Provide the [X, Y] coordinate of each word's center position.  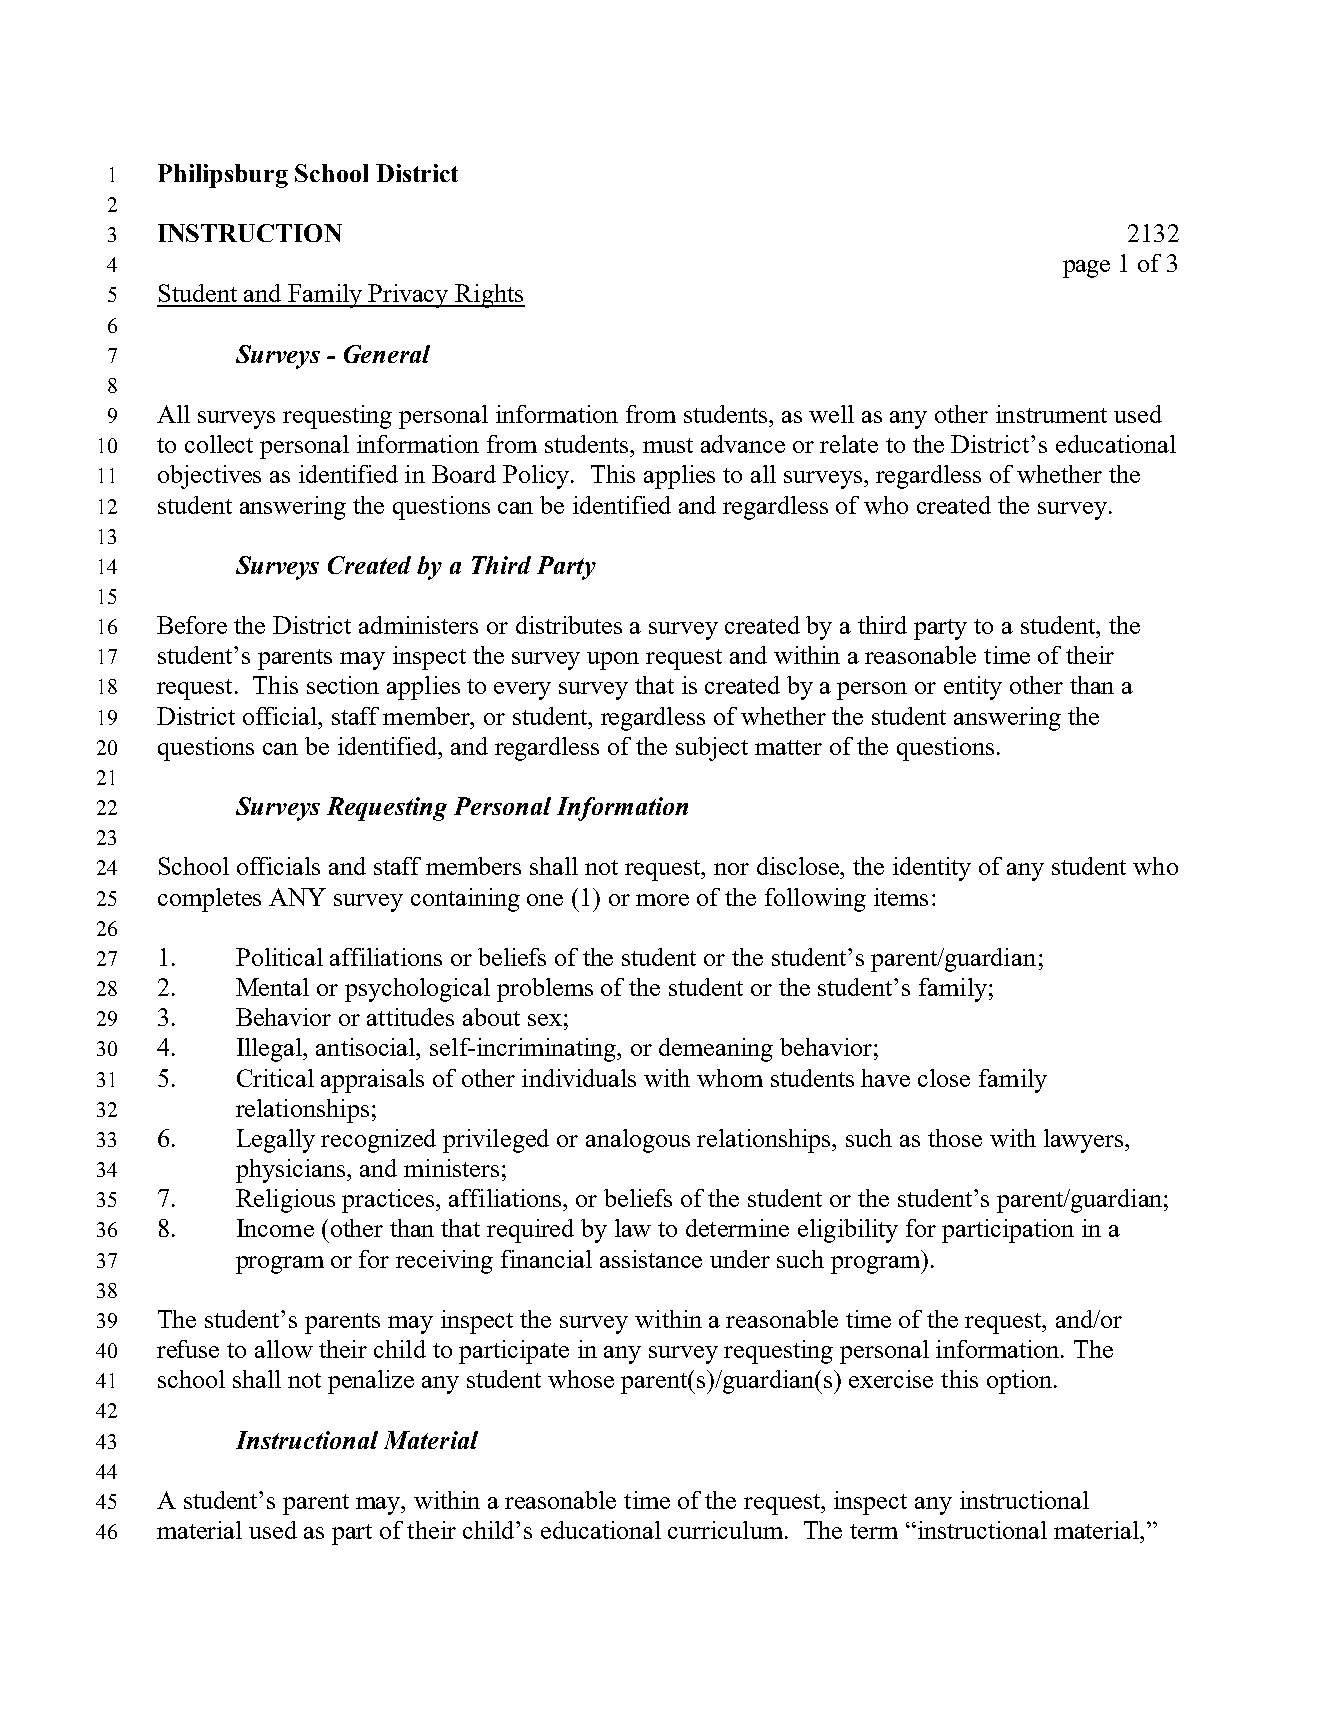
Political [279, 957]
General [387, 354]
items [901, 897]
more [662, 900]
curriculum [727, 1530]
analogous [638, 1141]
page [1086, 269]
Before [192, 625]
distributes [569, 625]
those [955, 1138]
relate [849, 444]
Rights [489, 296]
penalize [371, 1382]
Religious [285, 1201]
